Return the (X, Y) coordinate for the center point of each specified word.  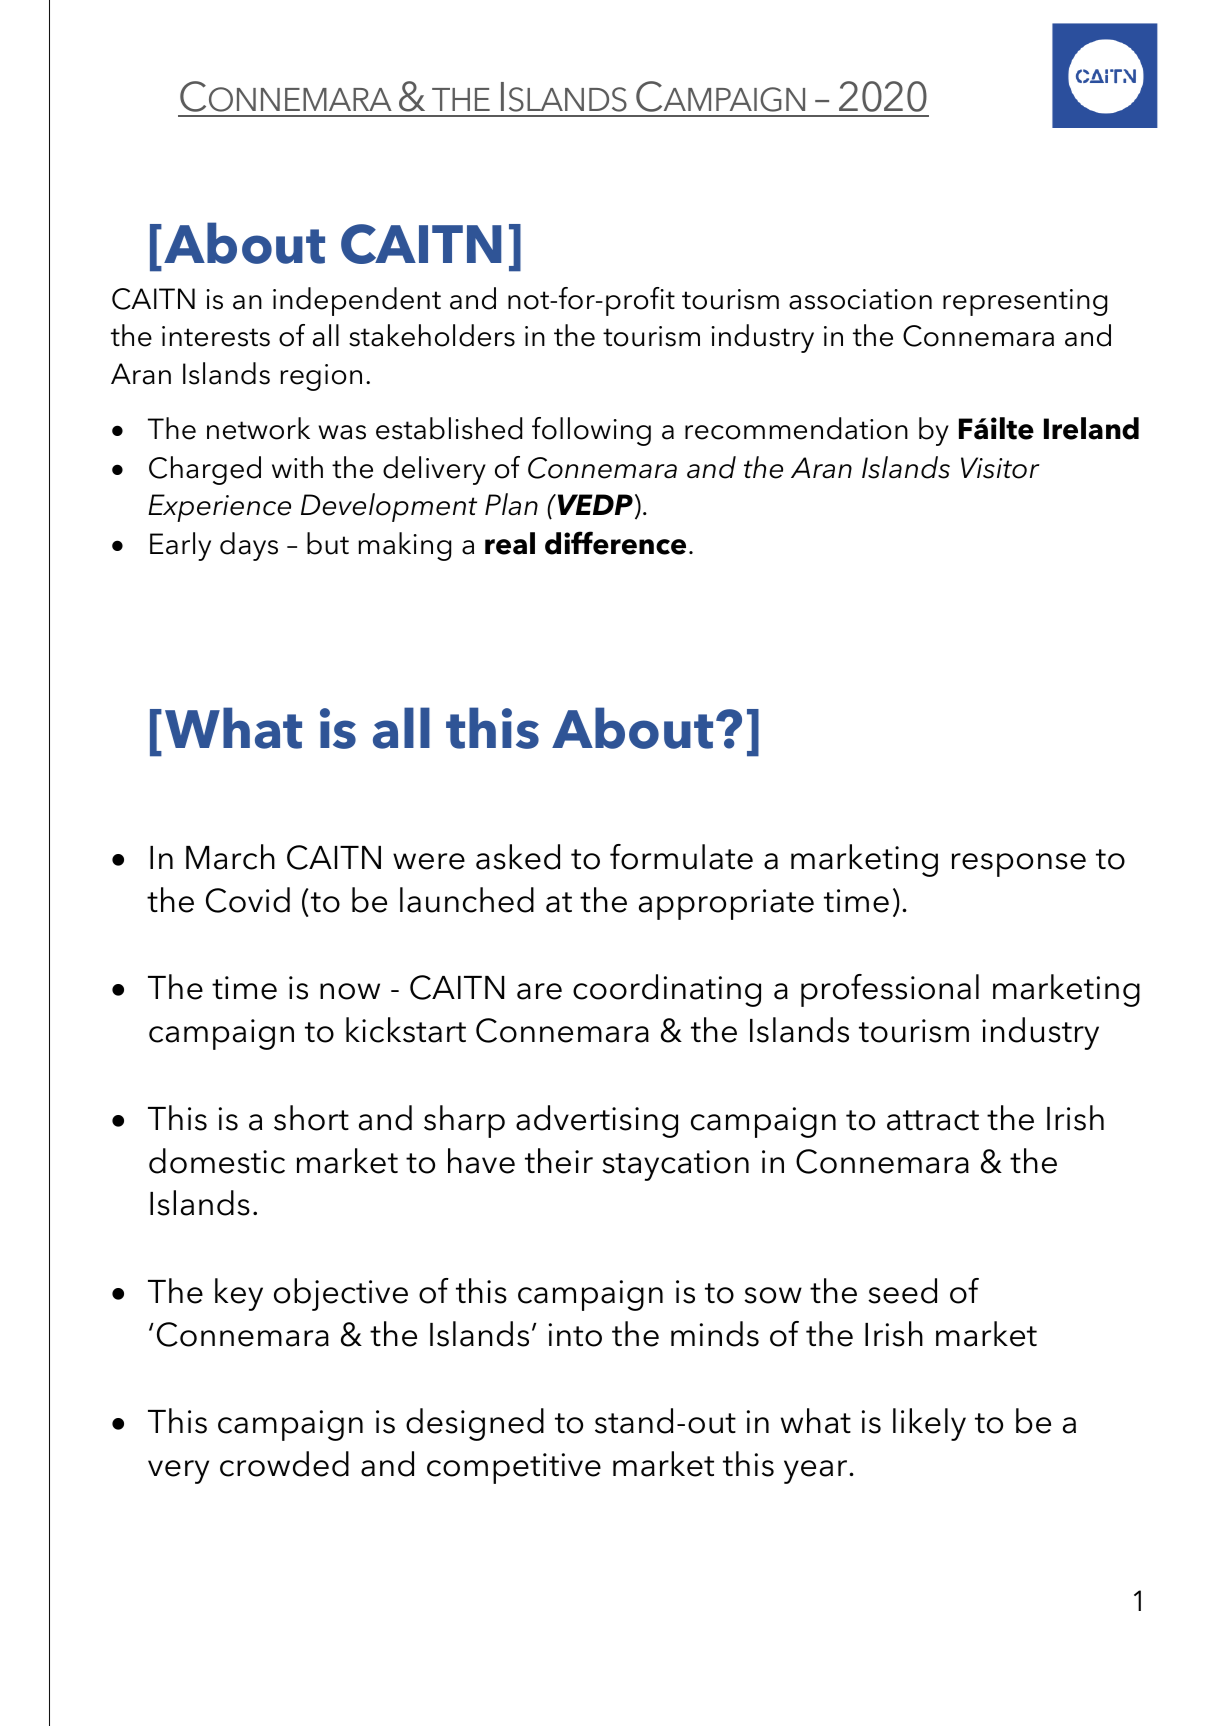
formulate (681, 857)
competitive (514, 1468)
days (249, 546)
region (321, 377)
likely (929, 1424)
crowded (284, 1464)
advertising (597, 1121)
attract (933, 1120)
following (591, 431)
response (1019, 865)
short (311, 1118)
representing (1025, 302)
